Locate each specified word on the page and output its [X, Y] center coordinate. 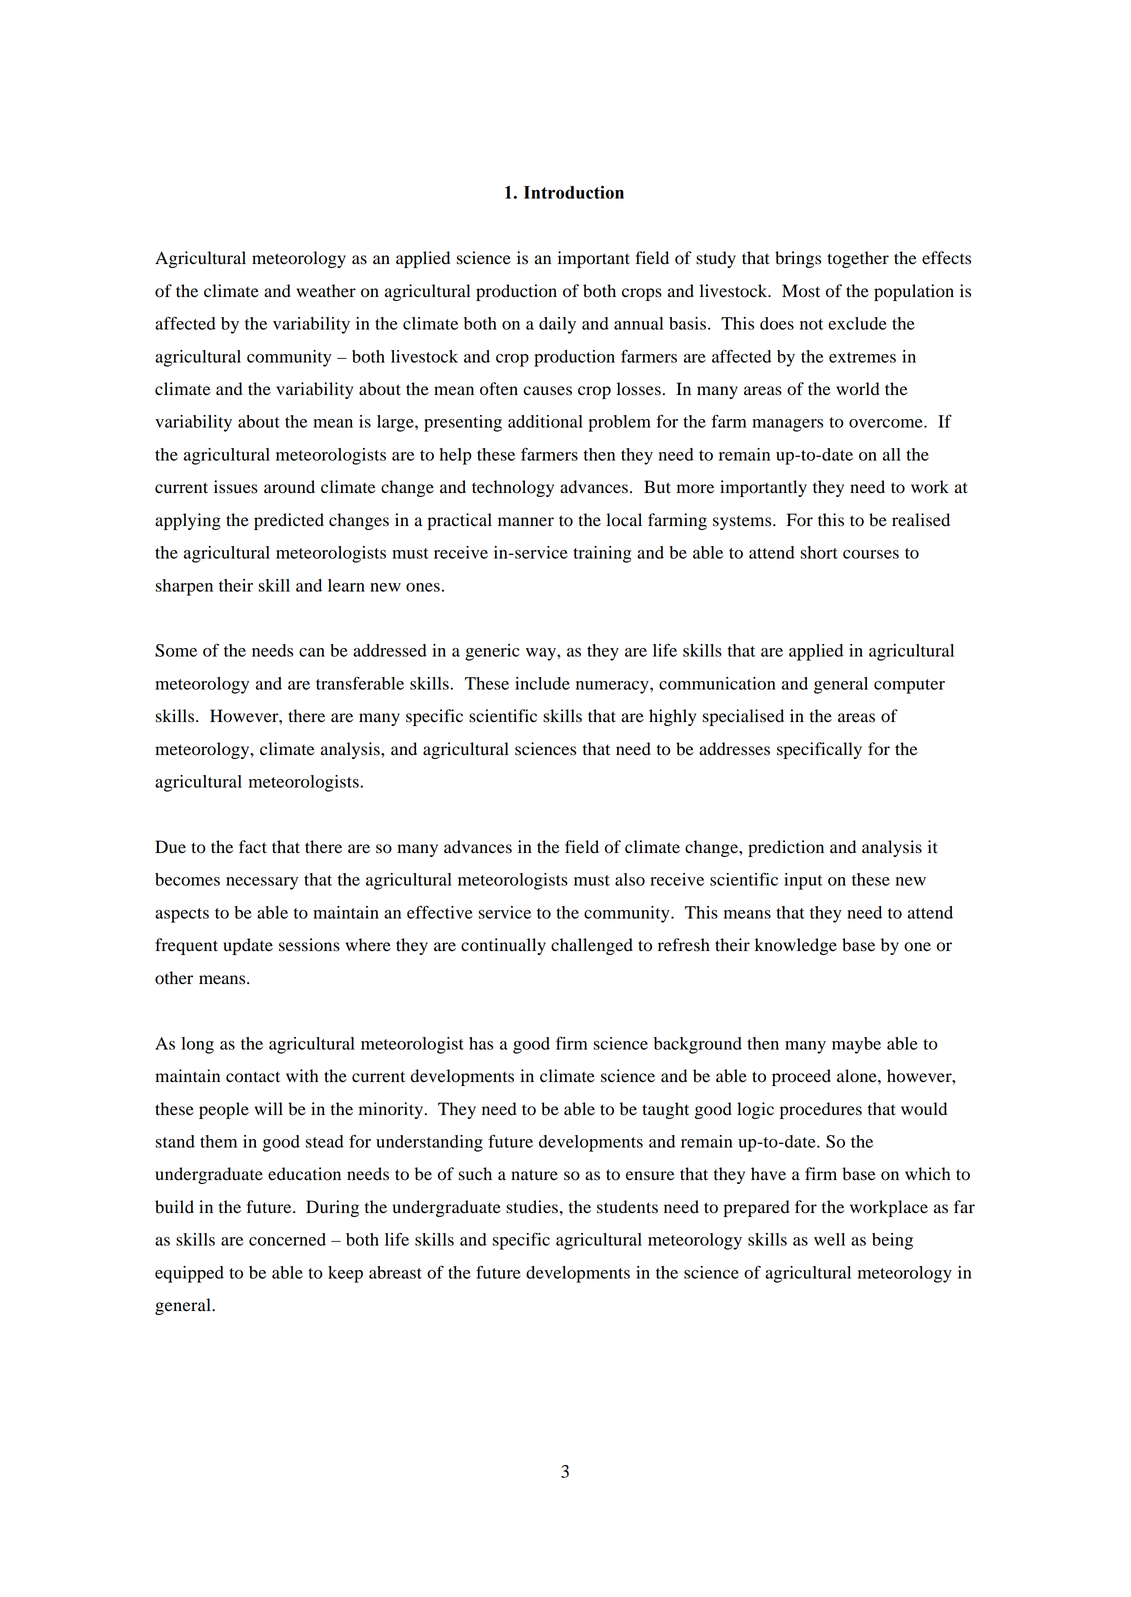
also [630, 879]
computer [909, 686]
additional [545, 421]
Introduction [574, 192]
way [542, 654]
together [858, 259]
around [289, 487]
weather [326, 291]
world [858, 389]
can [312, 652]
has [481, 1043]
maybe [856, 1045]
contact [253, 1077]
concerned [287, 1239]
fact [253, 847]
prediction [786, 848]
